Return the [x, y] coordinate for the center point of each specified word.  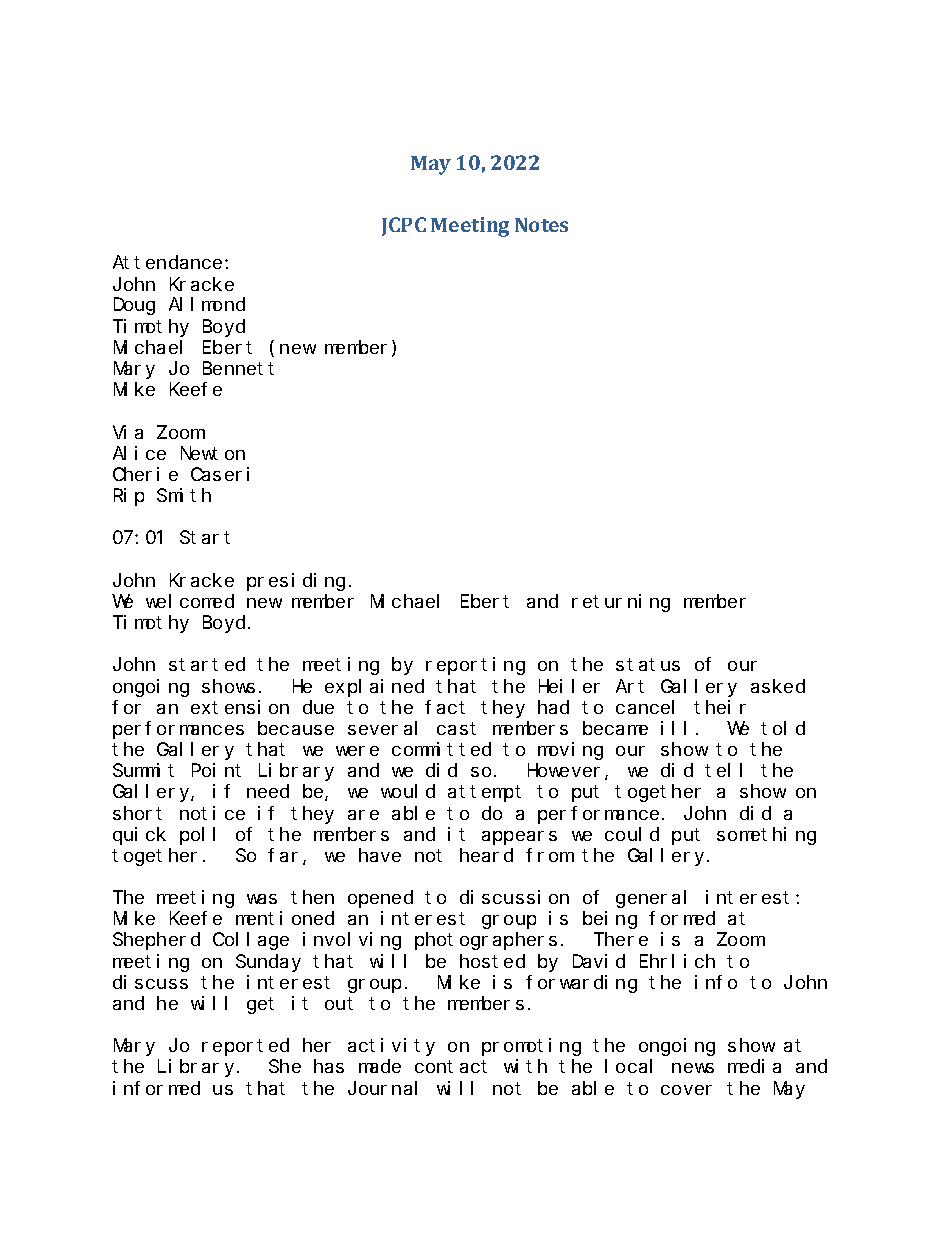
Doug [134, 307]
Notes [541, 225]
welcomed [190, 601]
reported [245, 1047]
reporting [475, 666]
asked [778, 686]
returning [621, 603]
